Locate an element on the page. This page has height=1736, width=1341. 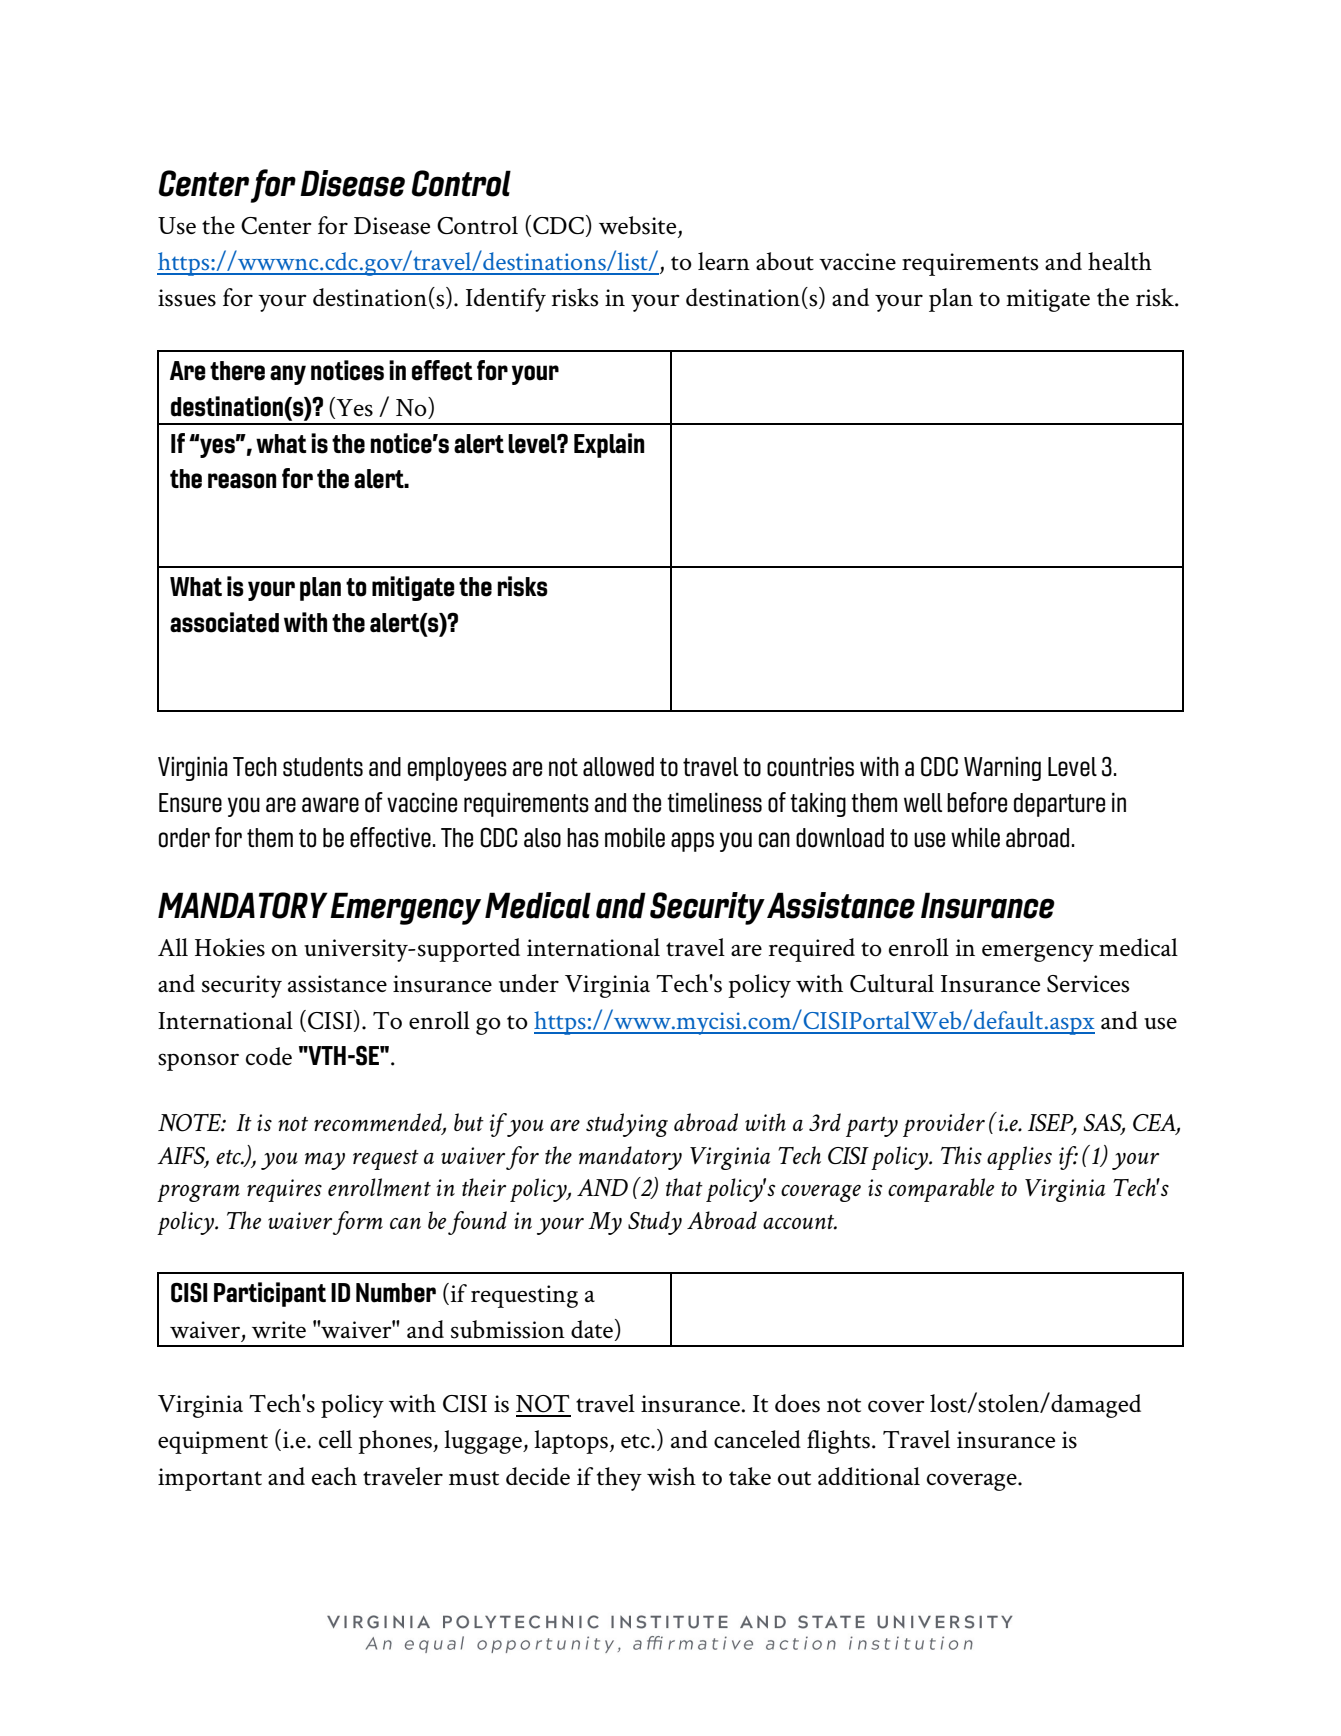
that is located at coordinates (684, 1187).
